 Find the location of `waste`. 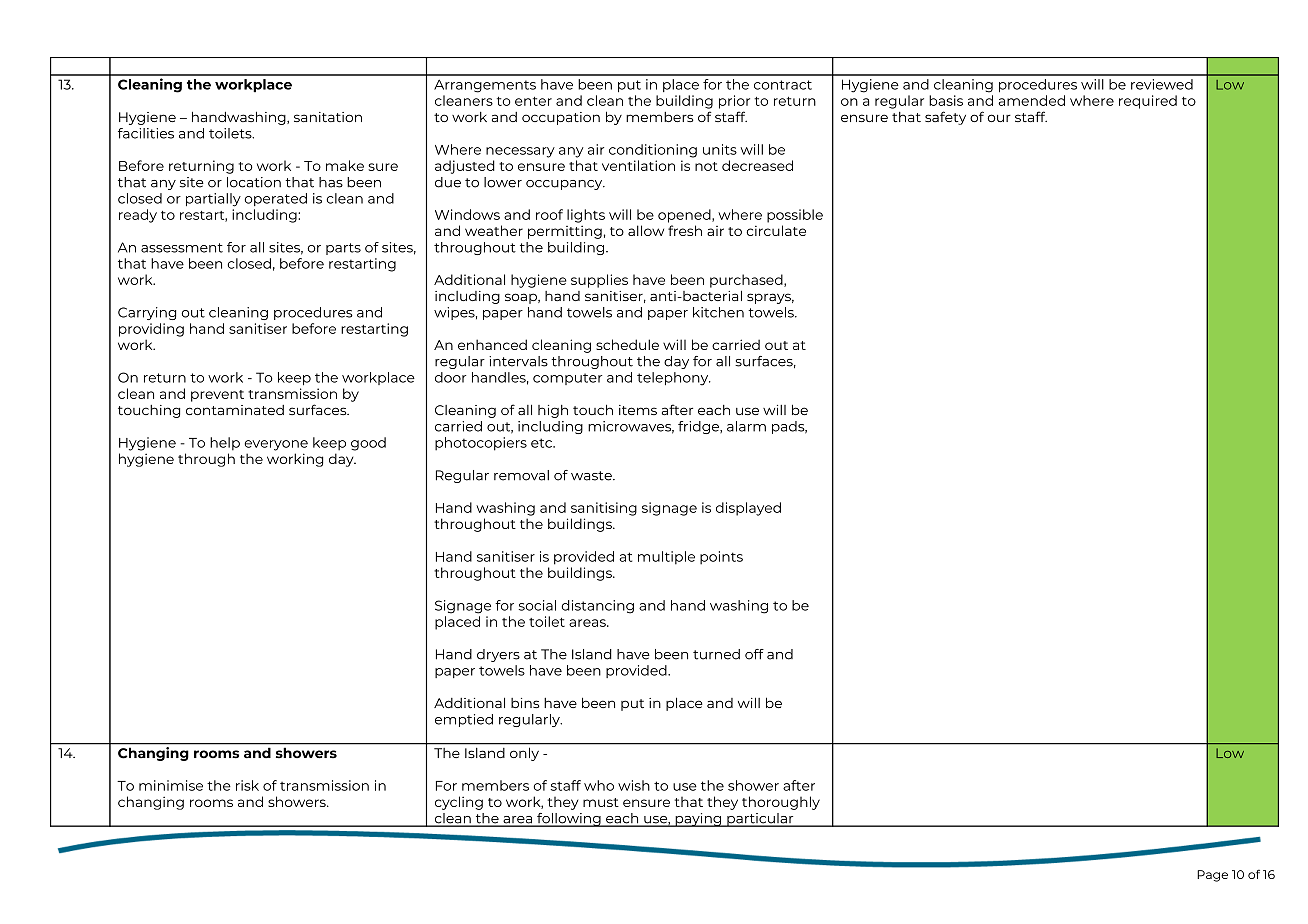

waste is located at coordinates (592, 476).
